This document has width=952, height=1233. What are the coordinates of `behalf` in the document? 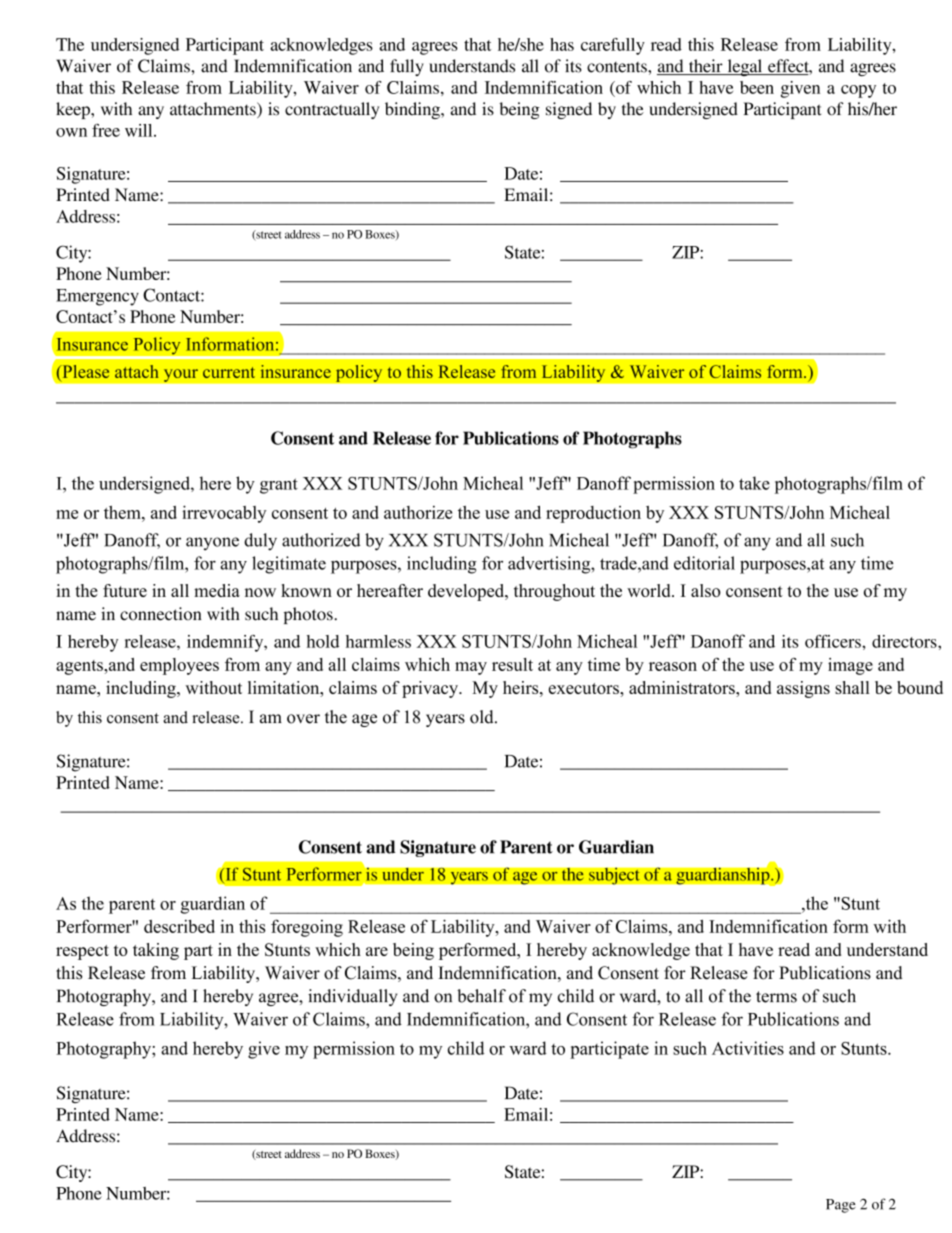 It's located at (481, 996).
